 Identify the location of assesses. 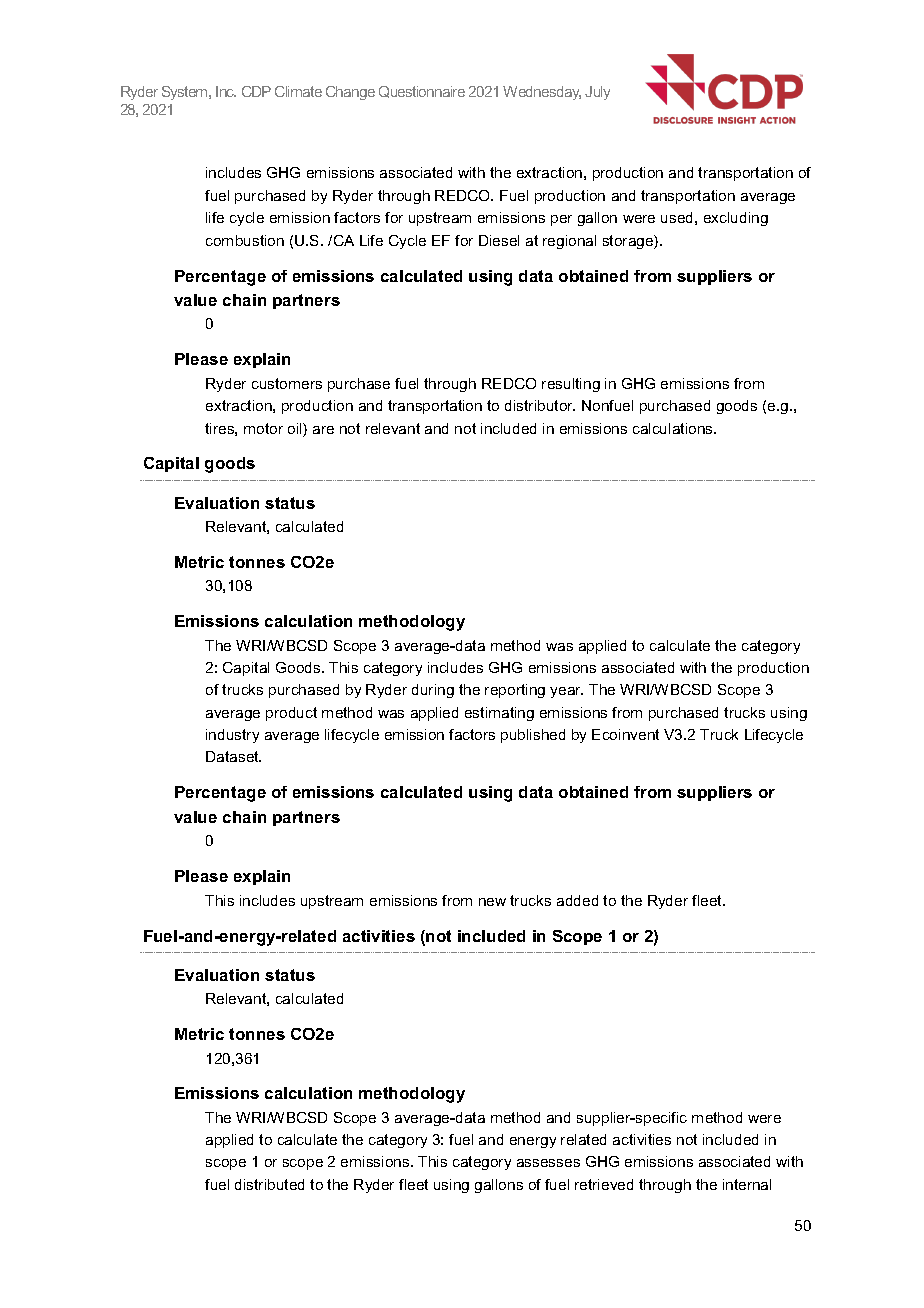
(548, 1163).
